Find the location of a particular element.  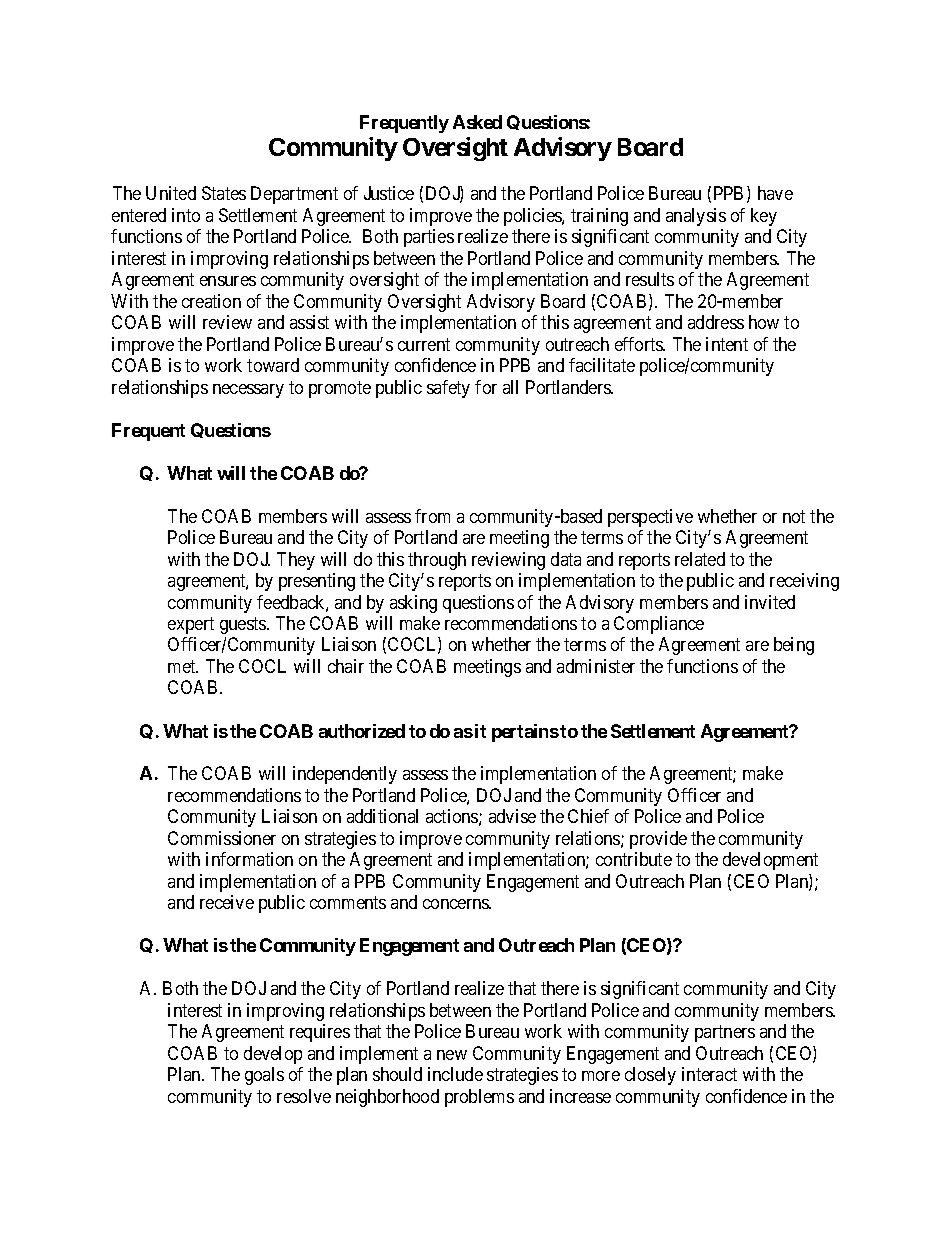

States is located at coordinates (224, 193).
